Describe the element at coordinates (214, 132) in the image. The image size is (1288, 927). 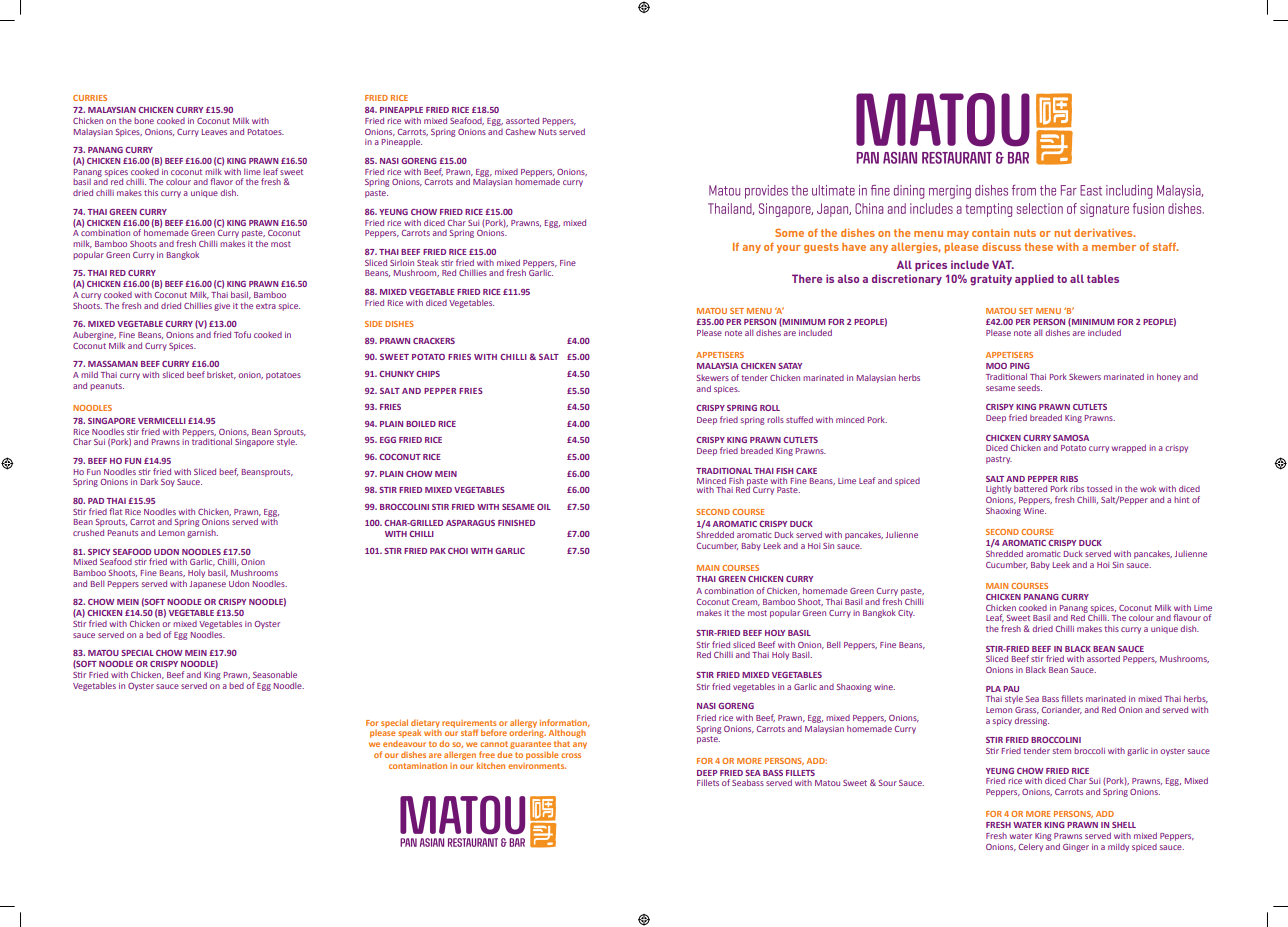
I see `Leaves` at that location.
